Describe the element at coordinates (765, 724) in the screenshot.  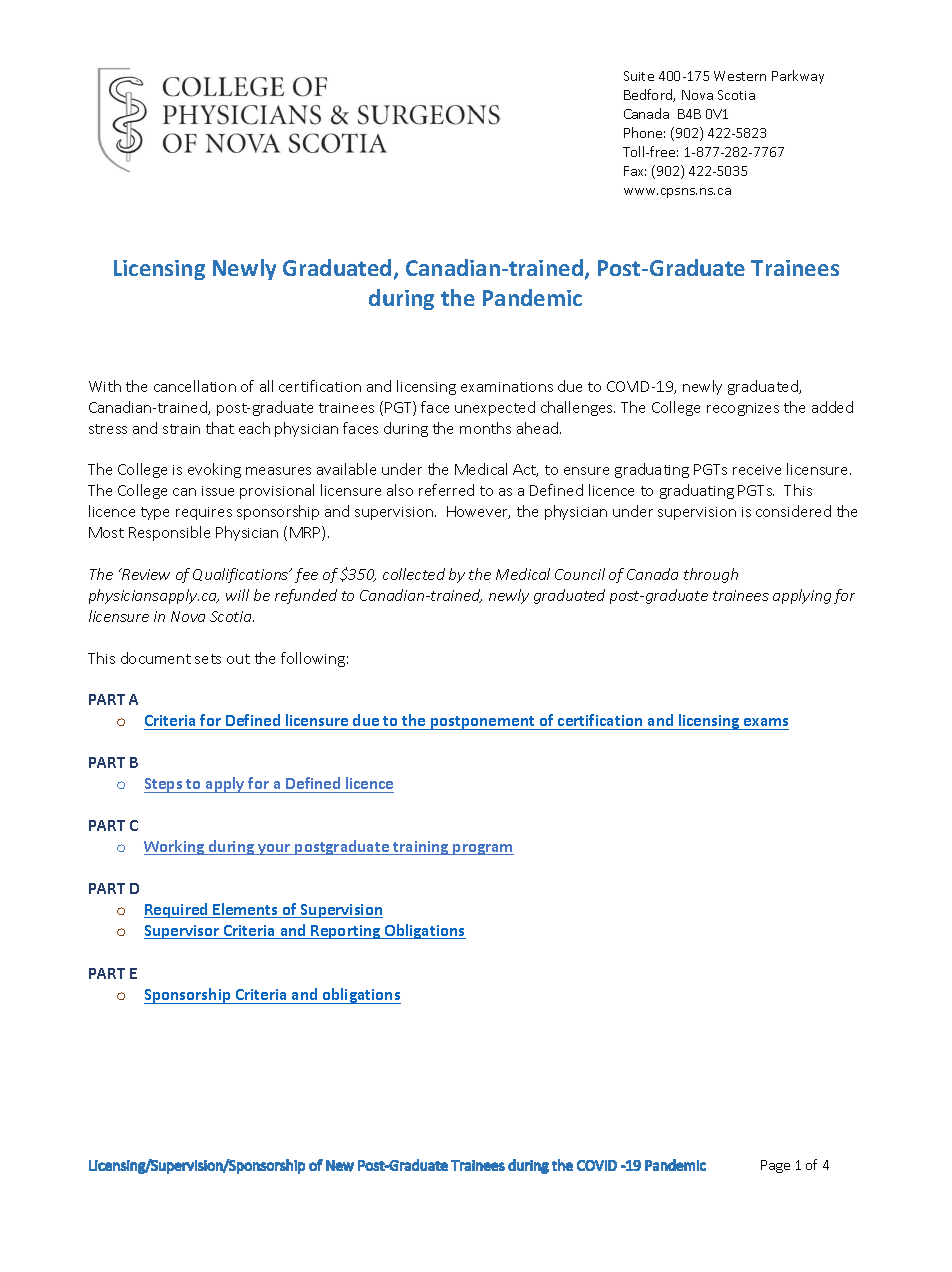
I see `exams` at that location.
